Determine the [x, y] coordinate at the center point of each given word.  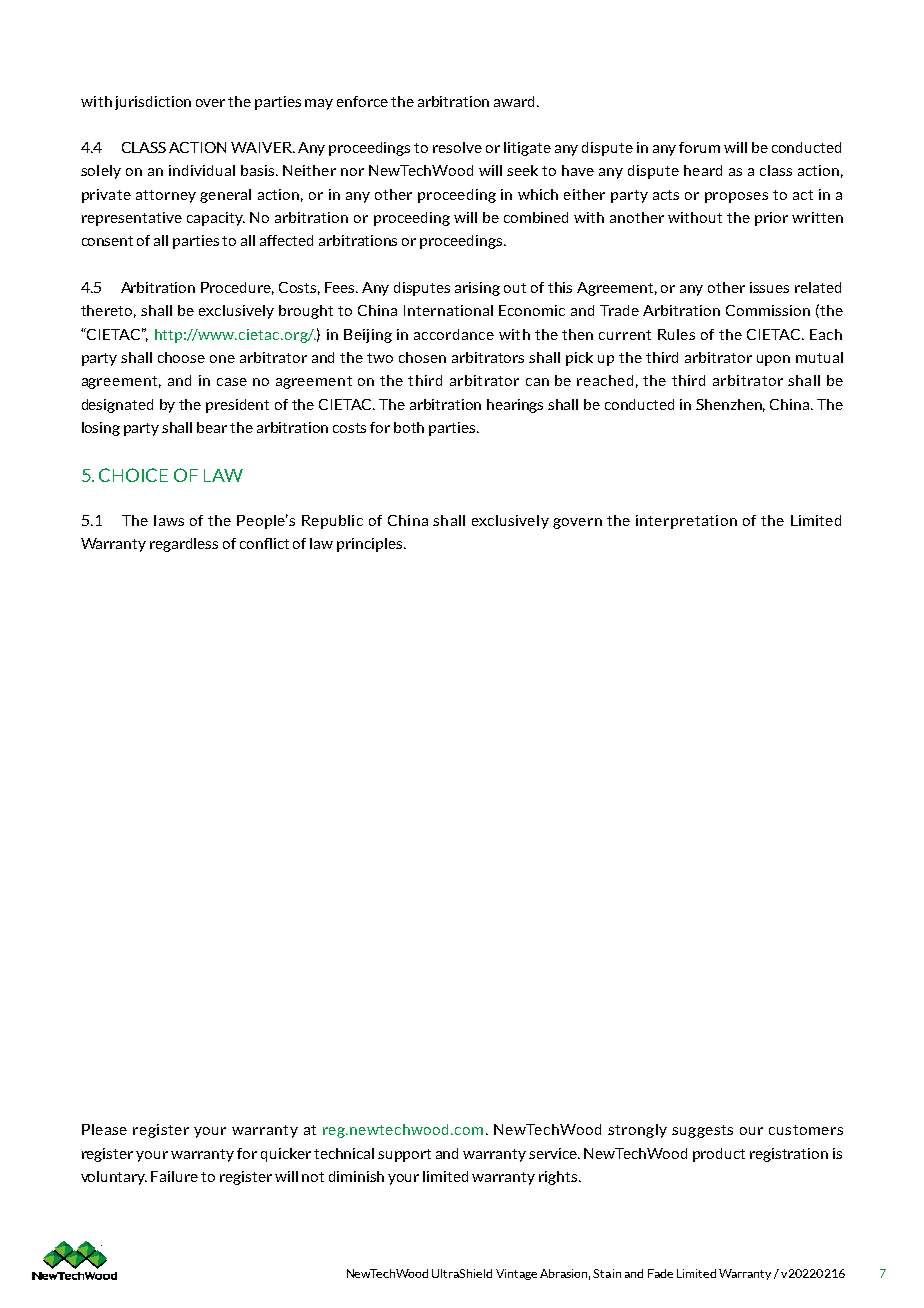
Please [104, 1129]
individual [202, 170]
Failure [174, 1176]
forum [699, 147]
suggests [702, 1131]
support [404, 1155]
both [409, 427]
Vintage [516, 1274]
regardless [184, 545]
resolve [457, 147]
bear [212, 427]
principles [371, 545]
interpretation [686, 522]
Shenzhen [730, 405]
